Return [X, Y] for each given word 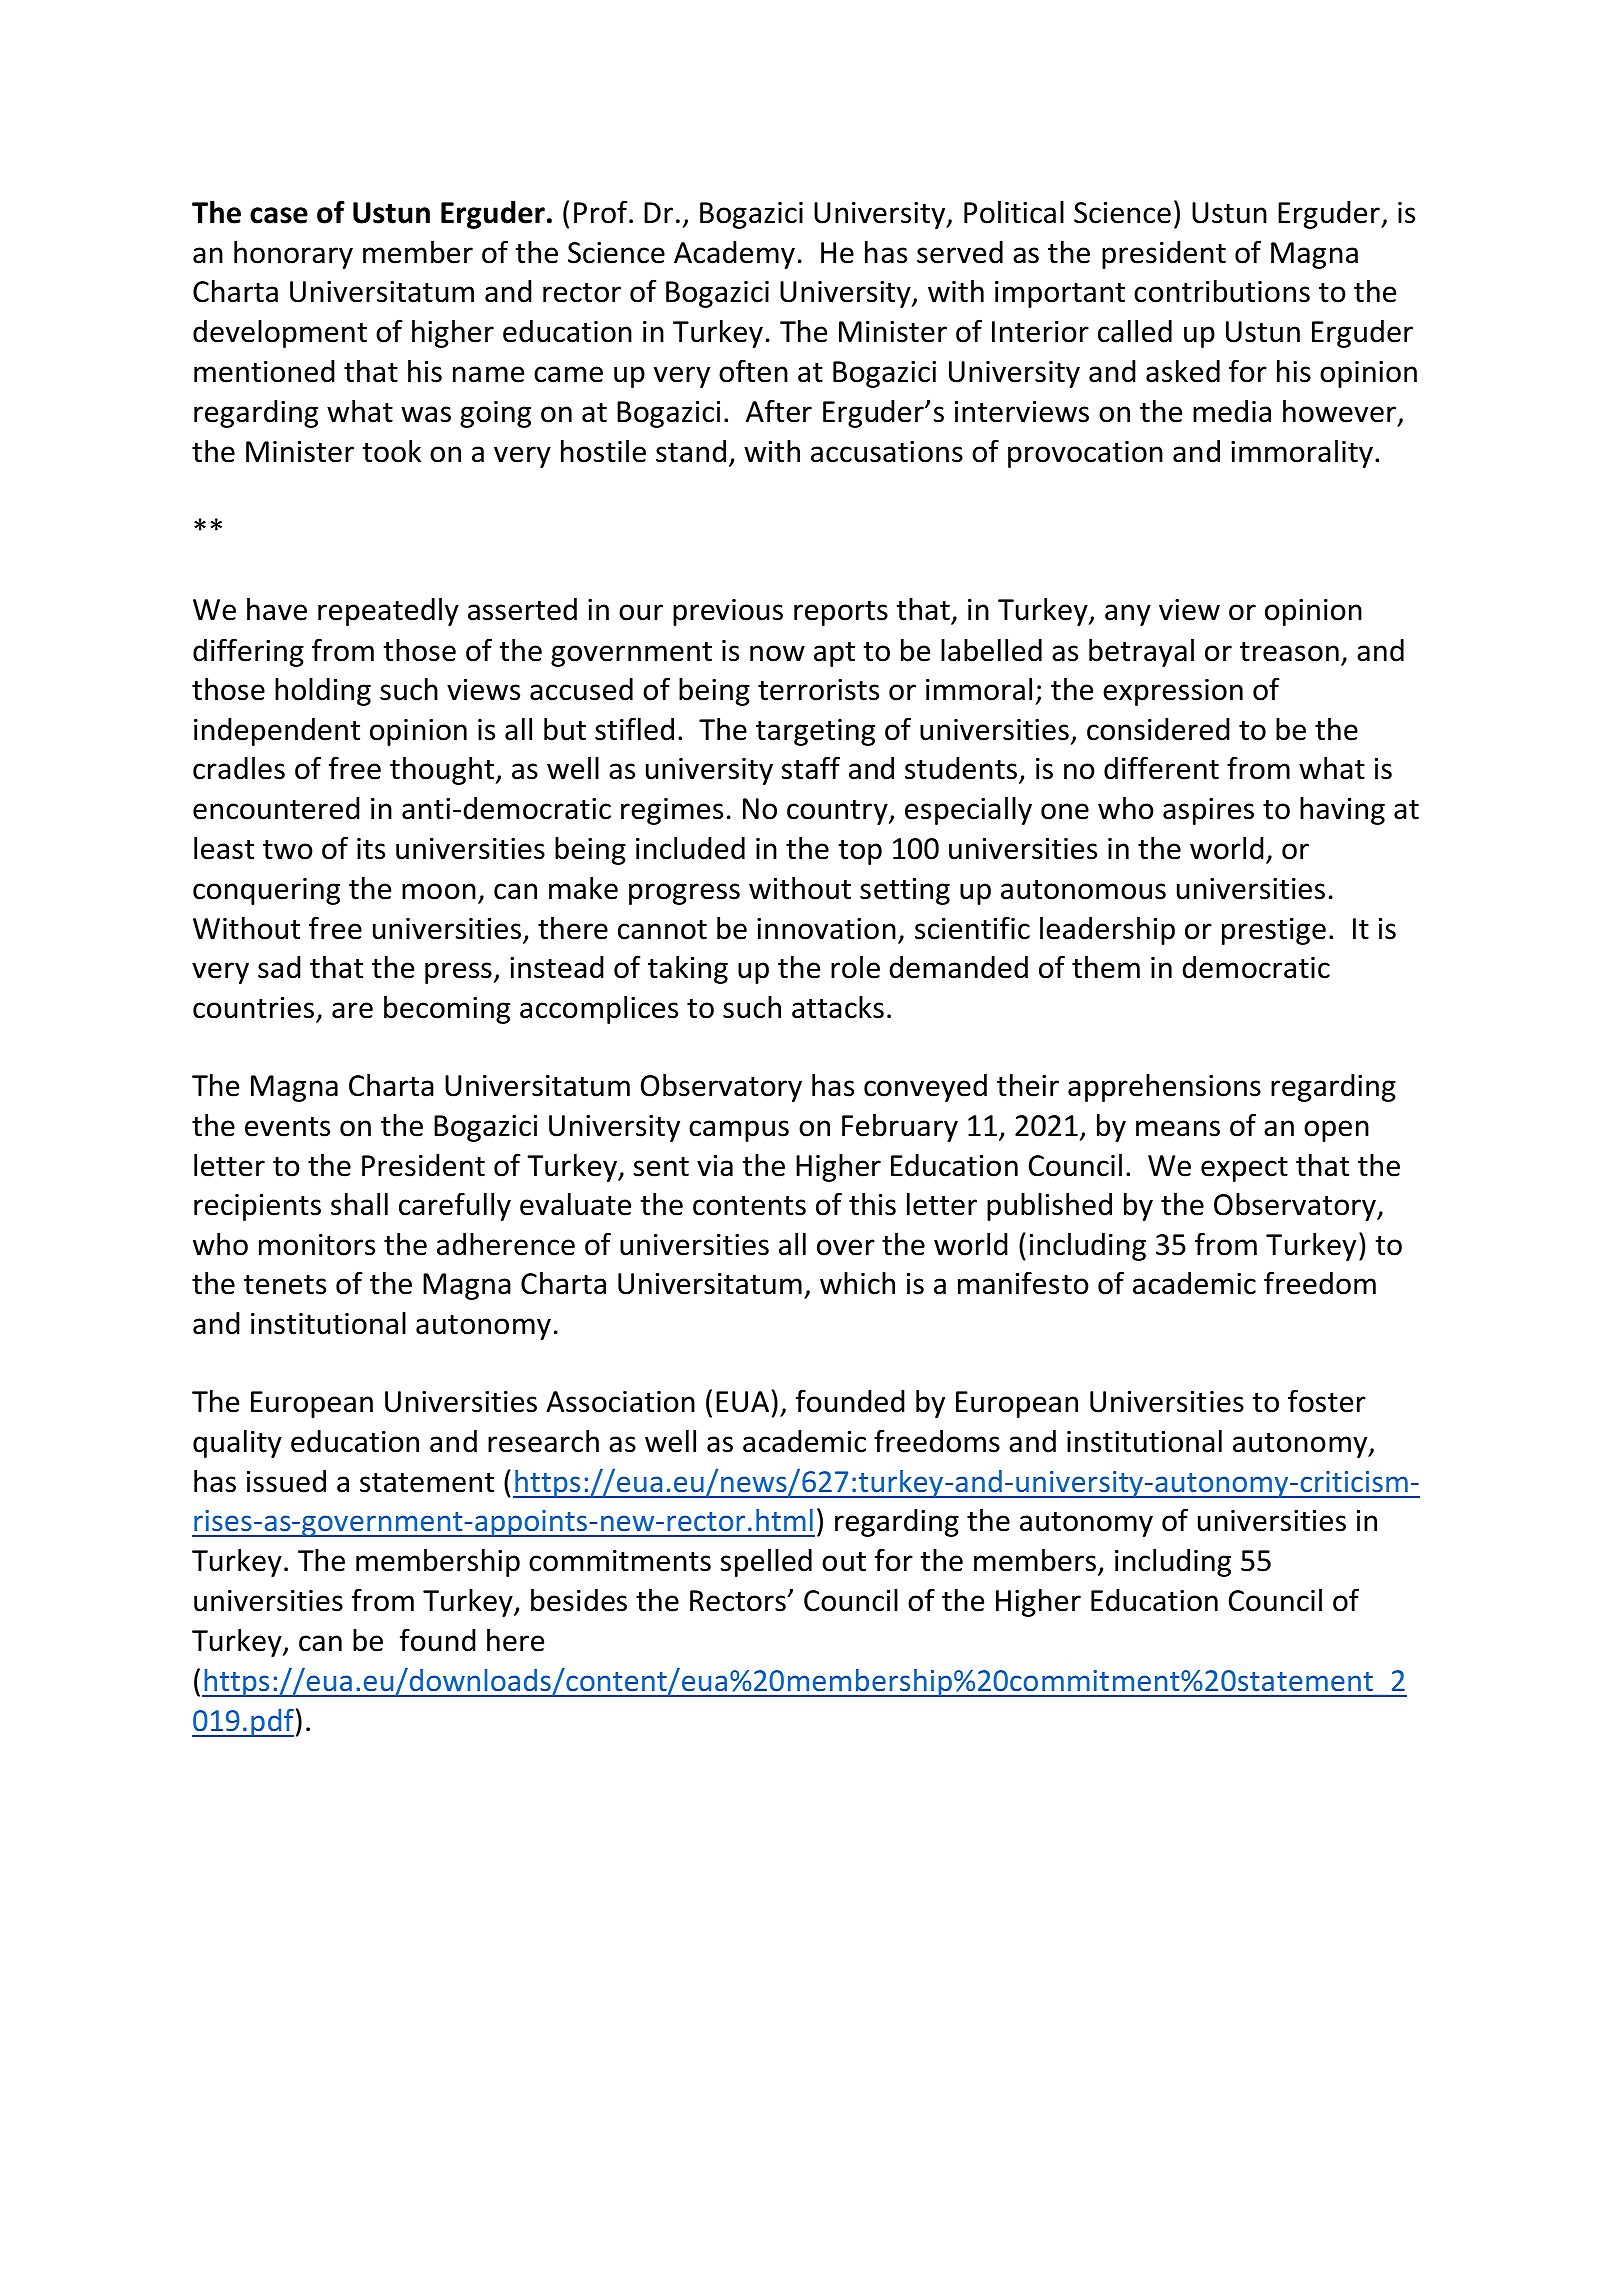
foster [1327, 1401]
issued [286, 1481]
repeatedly [388, 612]
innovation [826, 929]
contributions [1222, 291]
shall [359, 1204]
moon [439, 891]
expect [1244, 1169]
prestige [1274, 931]
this [872, 1204]
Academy [734, 255]
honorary [293, 255]
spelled [766, 1563]
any [1128, 615]
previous [728, 612]
